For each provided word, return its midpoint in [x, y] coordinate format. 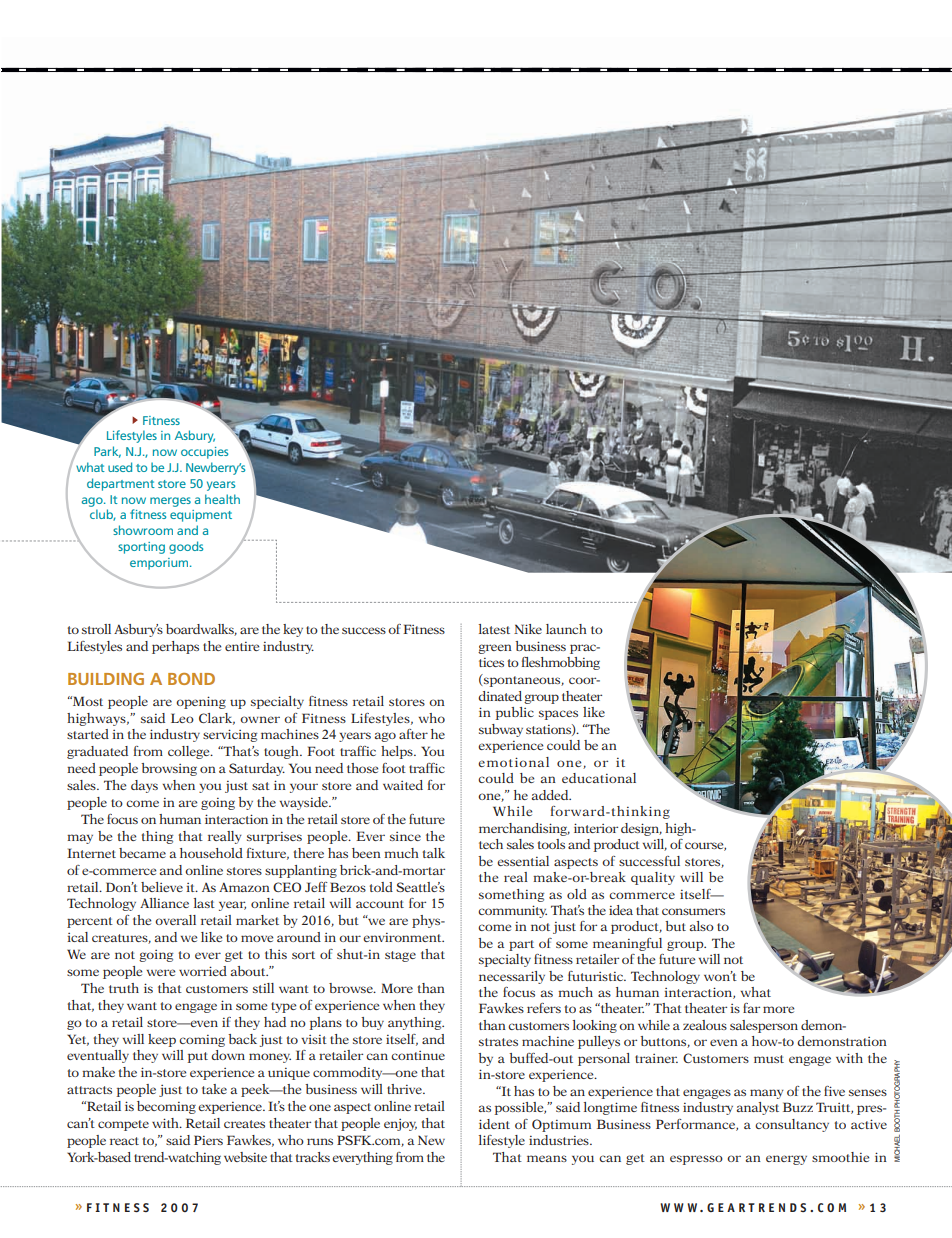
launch [566, 629]
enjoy [400, 1125]
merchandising [524, 829]
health [222, 499]
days [144, 786]
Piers [208, 1140]
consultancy [792, 1125]
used [120, 467]
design [641, 829]
